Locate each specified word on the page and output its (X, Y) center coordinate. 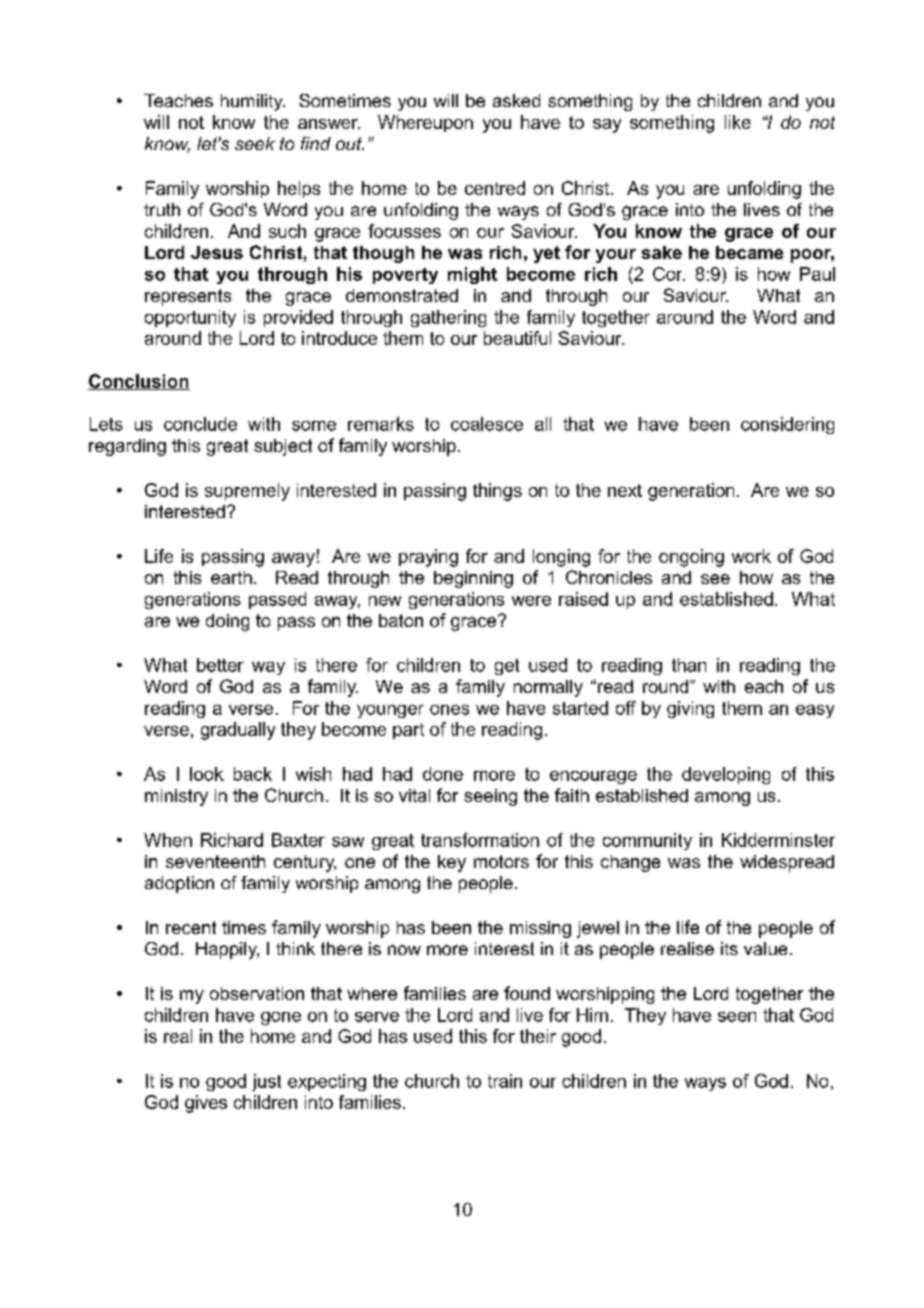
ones (449, 710)
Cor (669, 274)
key (452, 863)
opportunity (190, 318)
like (738, 122)
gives (206, 1104)
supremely (247, 492)
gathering (448, 318)
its (729, 948)
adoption (179, 884)
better (220, 665)
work (751, 556)
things (497, 492)
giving (690, 709)
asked (516, 100)
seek (255, 143)
